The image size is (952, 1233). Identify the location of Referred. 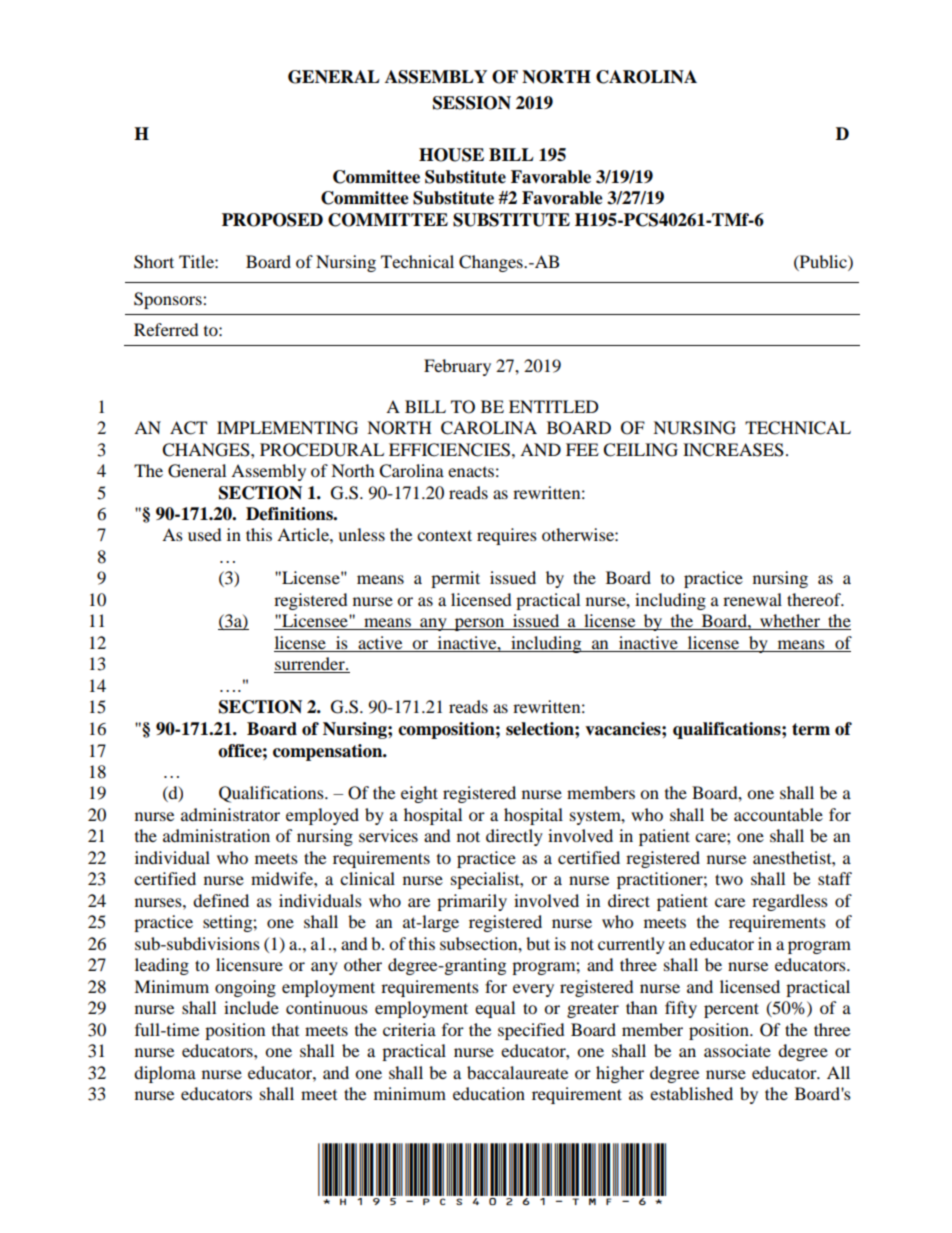
(166, 329).
